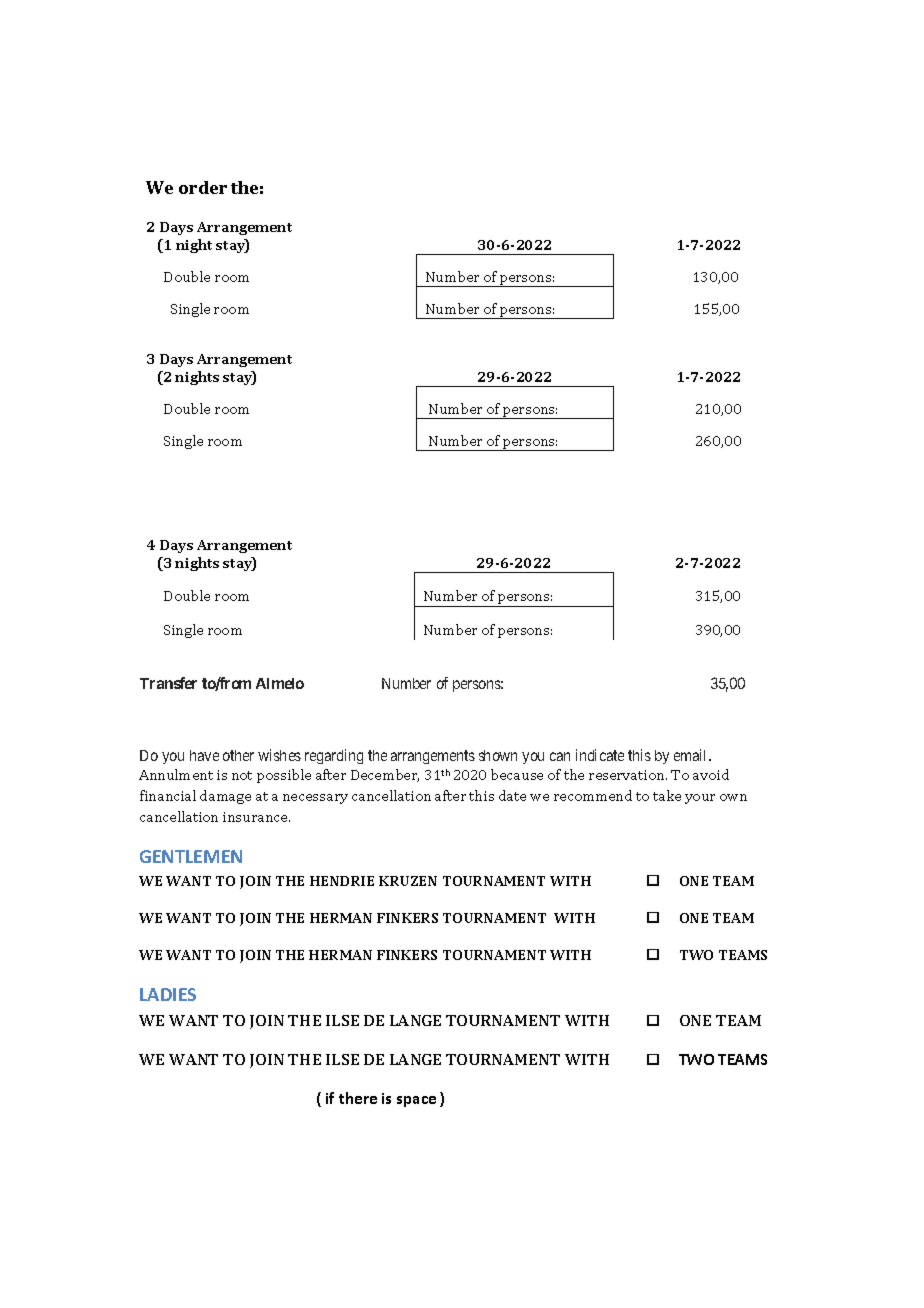 The width and height of the screenshot is (924, 1308). What do you see at coordinates (628, 775) in the screenshot?
I see `reservation` at bounding box center [628, 775].
